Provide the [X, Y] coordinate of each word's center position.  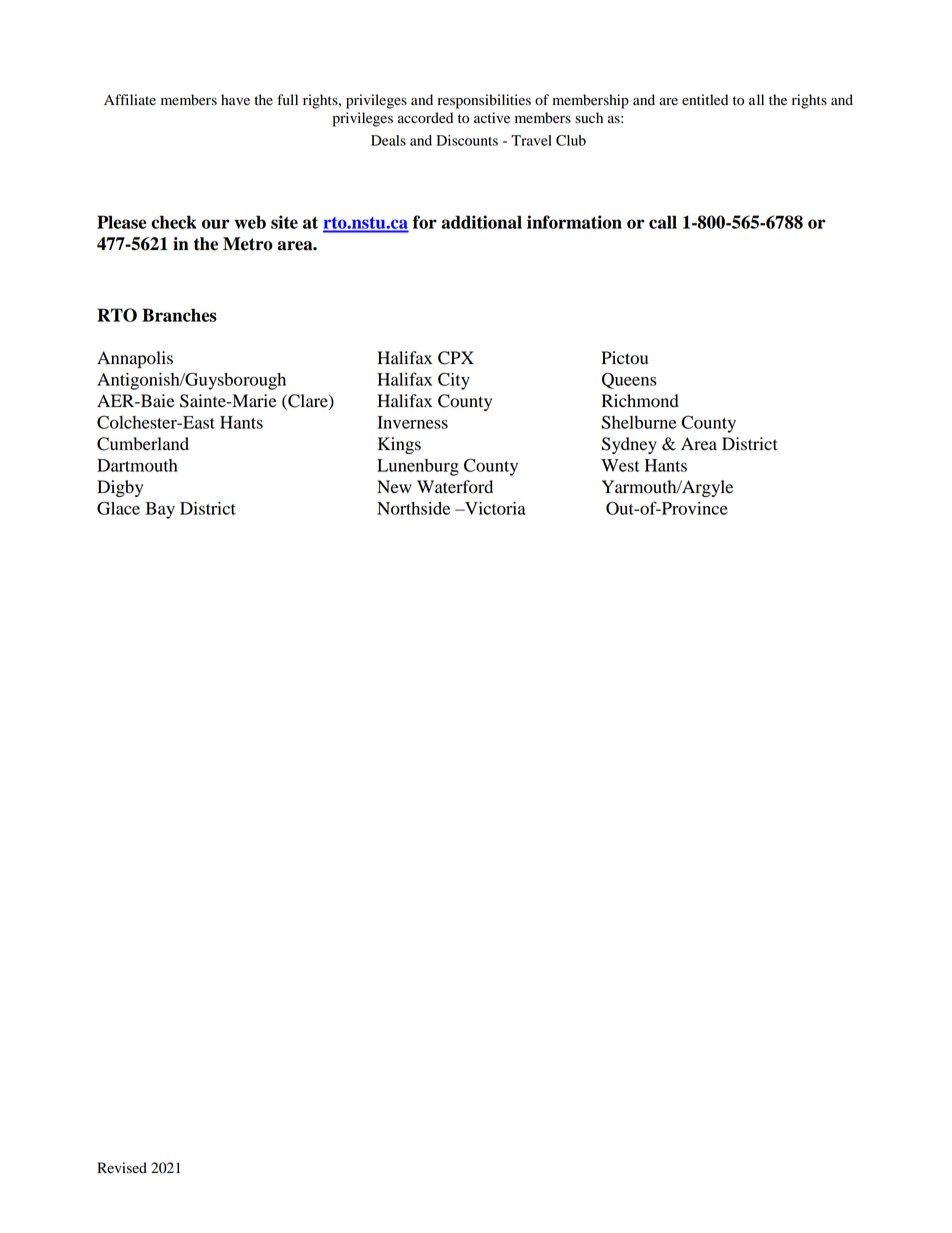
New [394, 487]
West [620, 465]
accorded [425, 118]
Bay [160, 510]
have [235, 99]
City [454, 381]
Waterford [455, 487]
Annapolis [135, 359]
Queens [629, 380]
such [589, 117]
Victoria [494, 508]
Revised [122, 1168]
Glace [118, 508]
